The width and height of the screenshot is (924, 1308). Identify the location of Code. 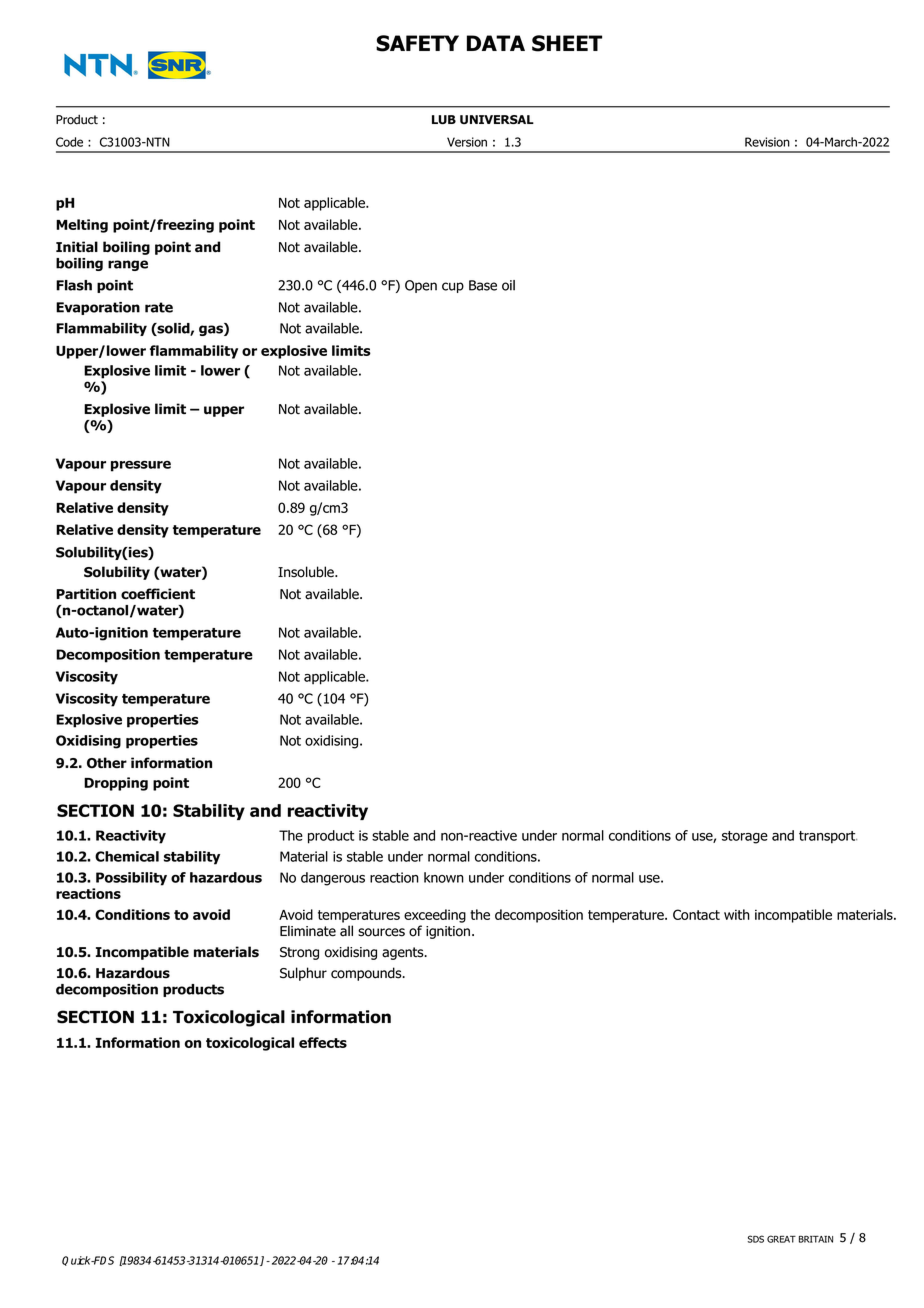
(69, 142).
